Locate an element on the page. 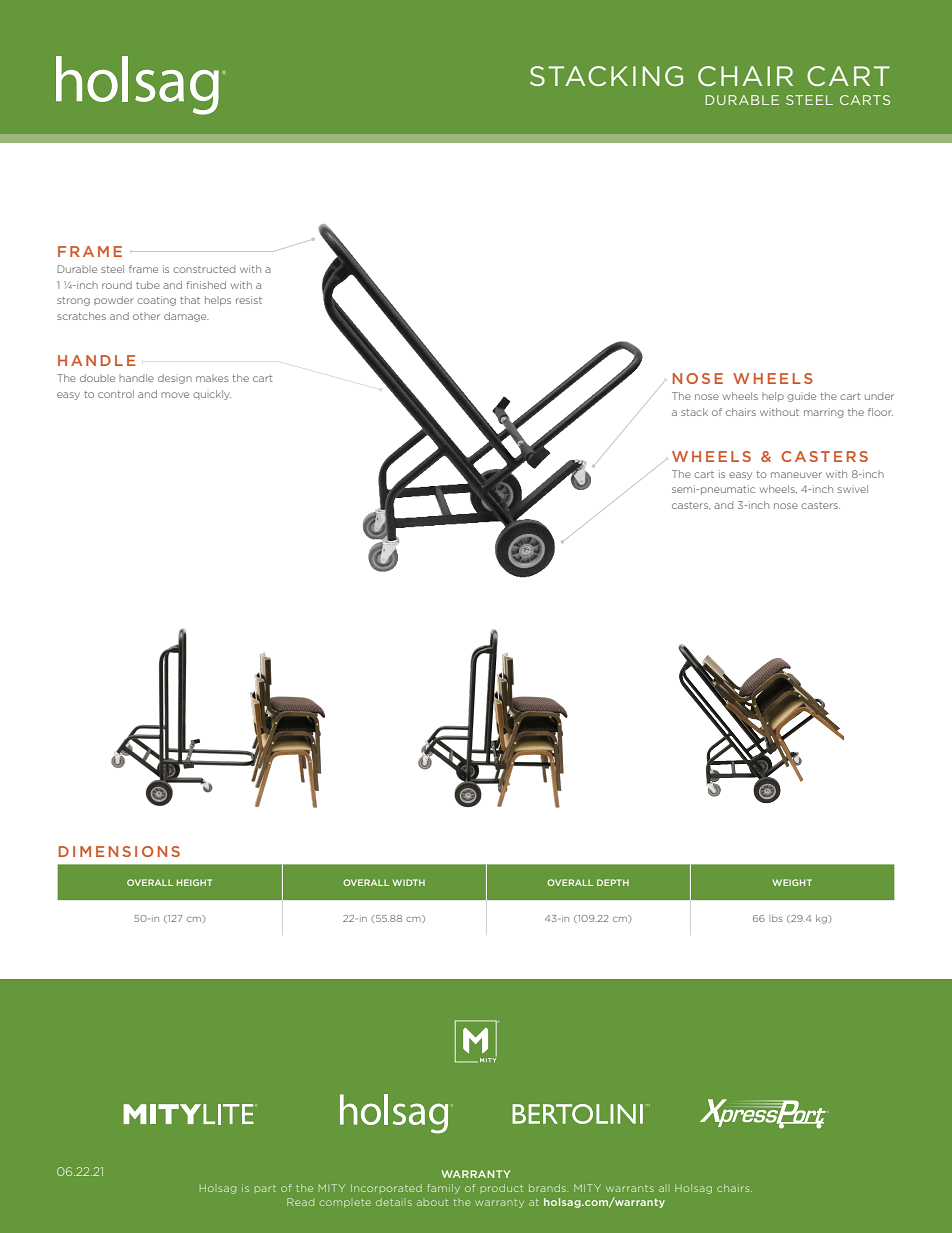 The height and width of the page is (1233, 952). swivel is located at coordinates (853, 489).
